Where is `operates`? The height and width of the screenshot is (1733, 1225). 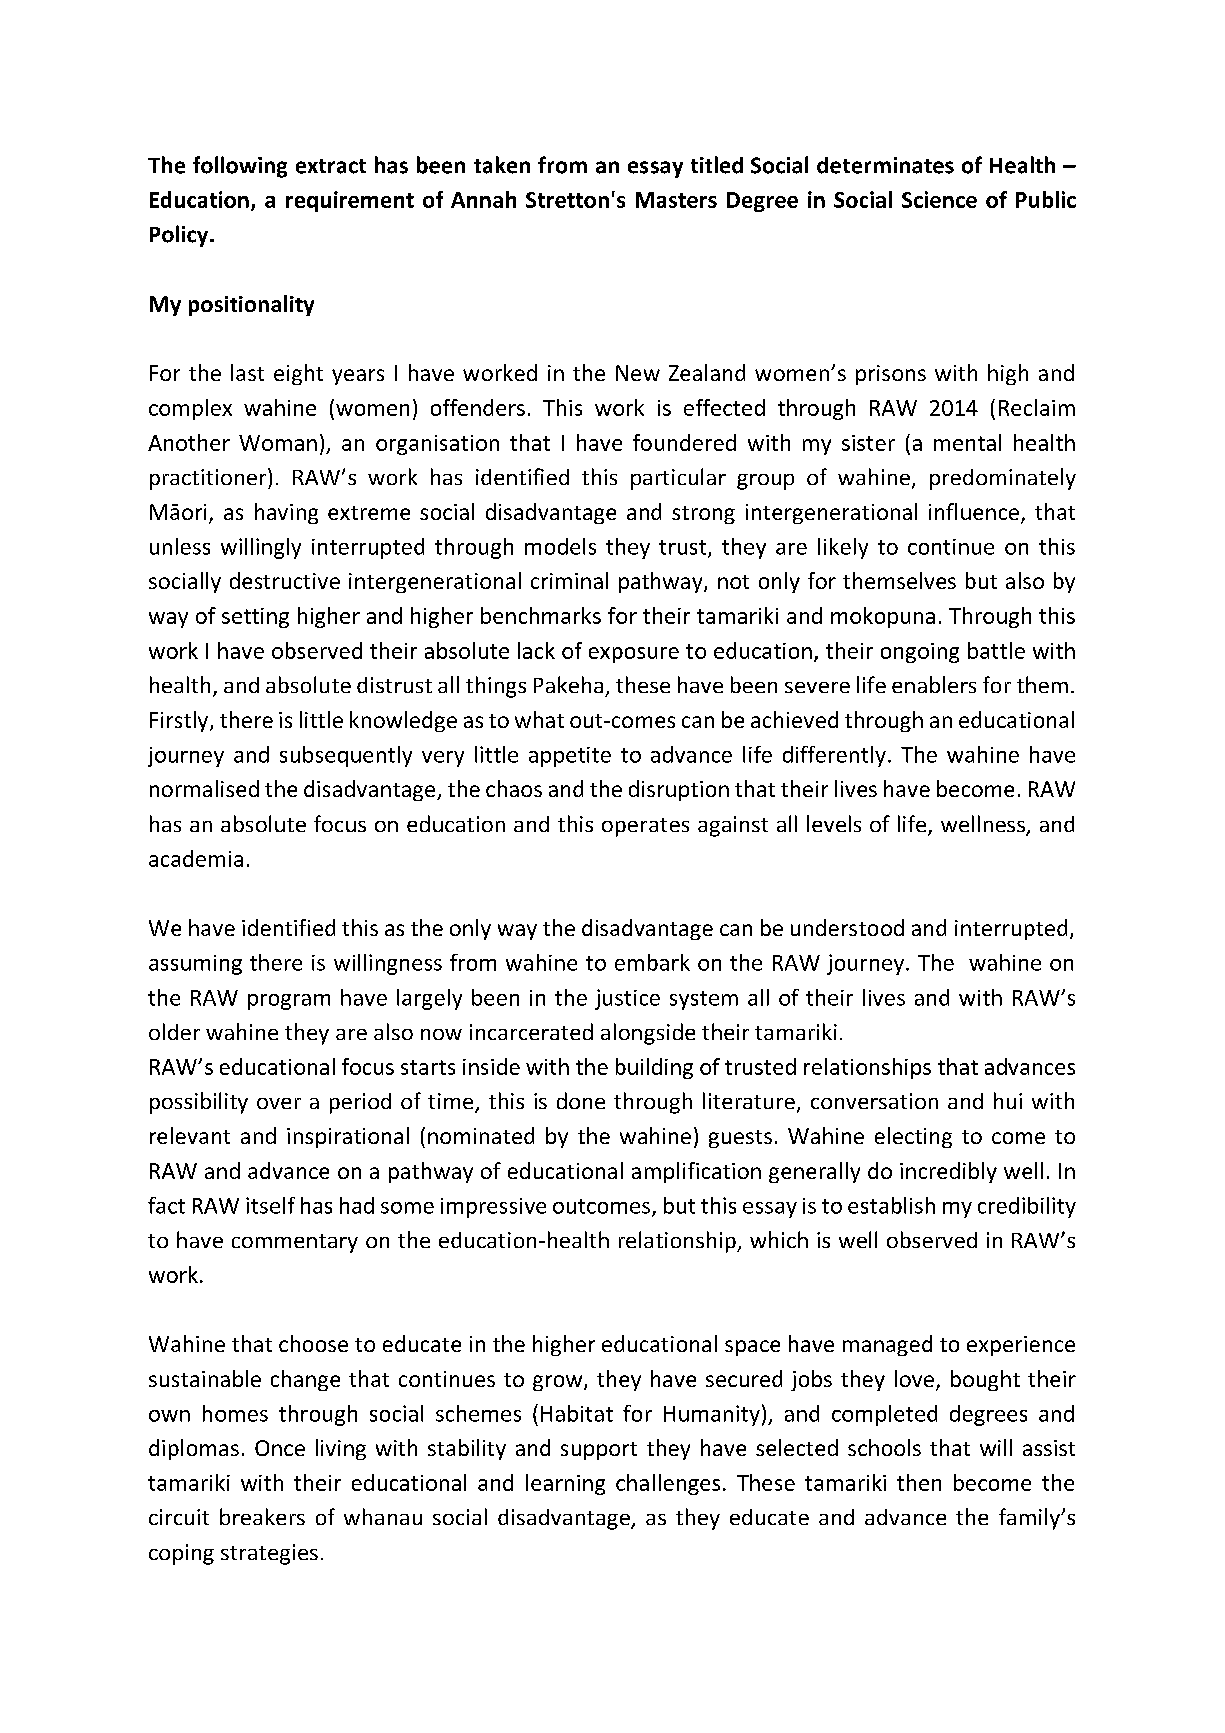
operates is located at coordinates (645, 827).
